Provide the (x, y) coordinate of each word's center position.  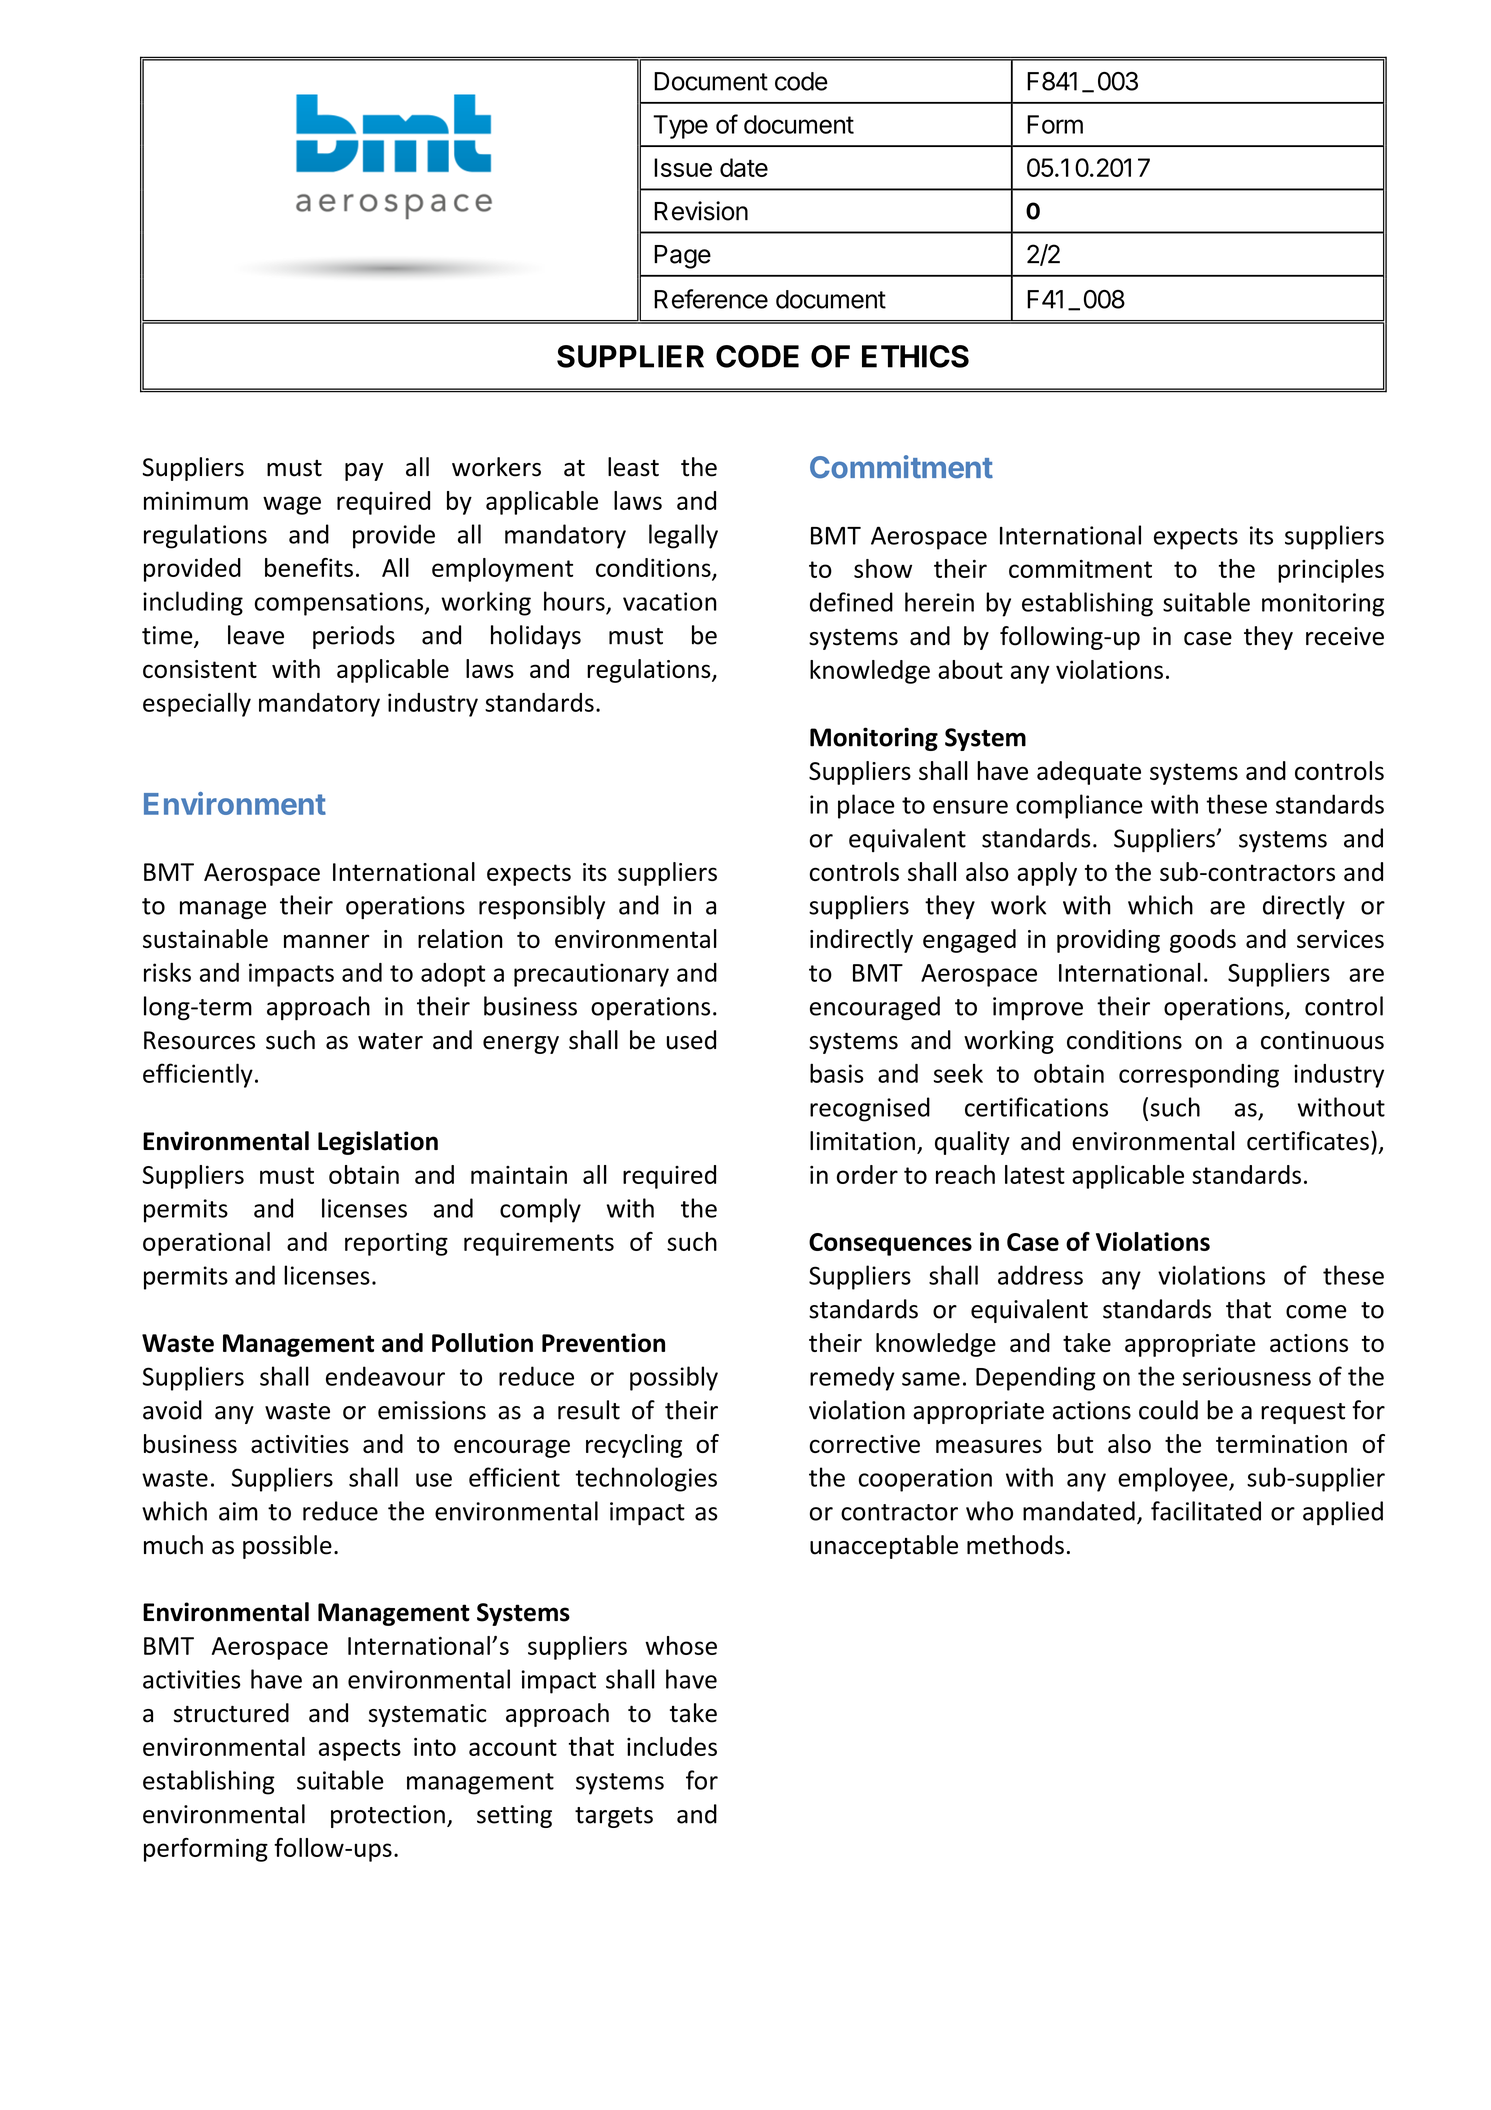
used (691, 1040)
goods (1203, 941)
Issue (683, 167)
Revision (701, 211)
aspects (360, 1750)
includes (672, 1746)
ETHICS (915, 356)
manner (327, 941)
